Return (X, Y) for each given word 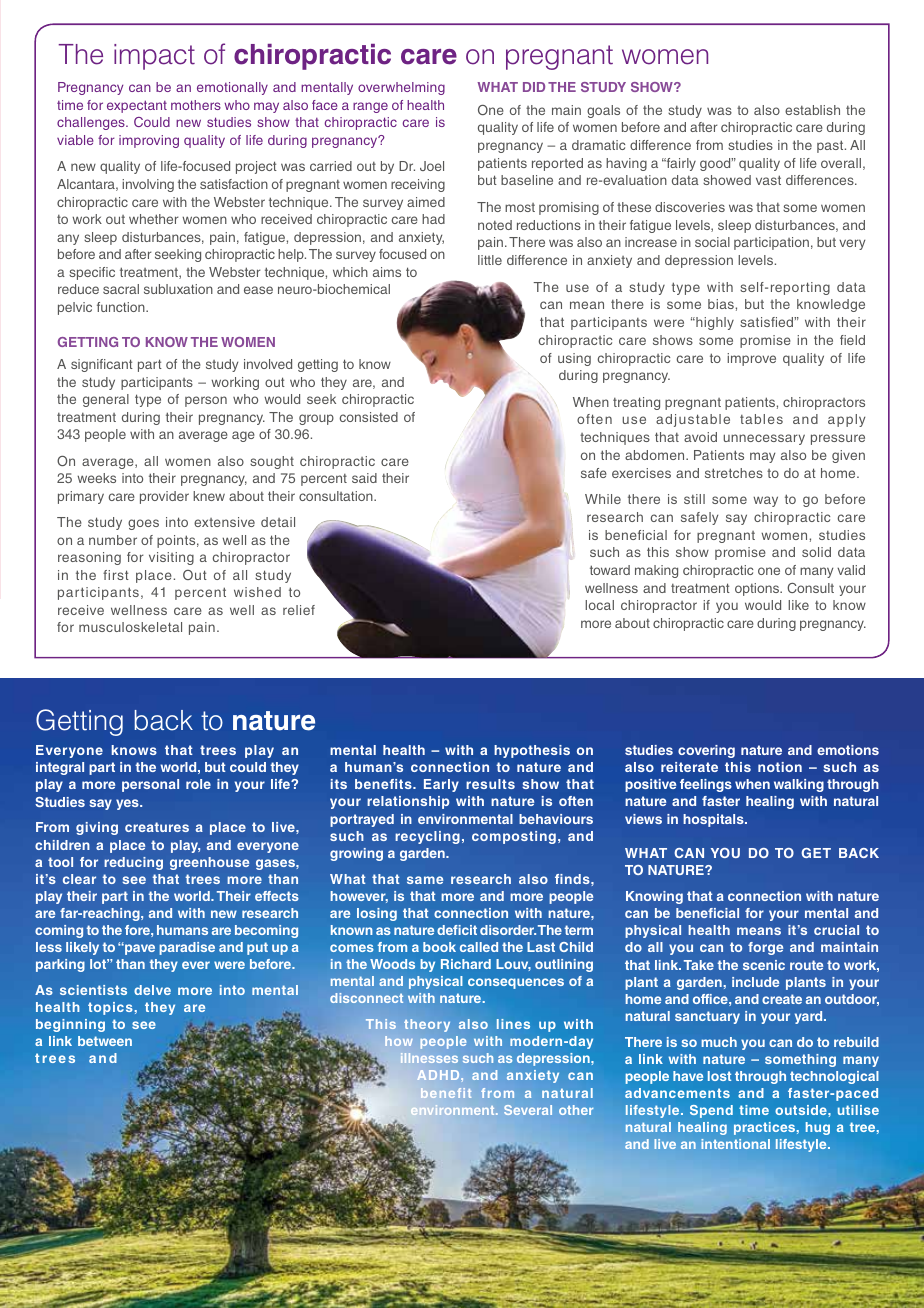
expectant (137, 106)
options (758, 589)
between (105, 1041)
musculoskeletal (130, 627)
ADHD (439, 1075)
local (599, 605)
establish (812, 110)
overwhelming (401, 88)
